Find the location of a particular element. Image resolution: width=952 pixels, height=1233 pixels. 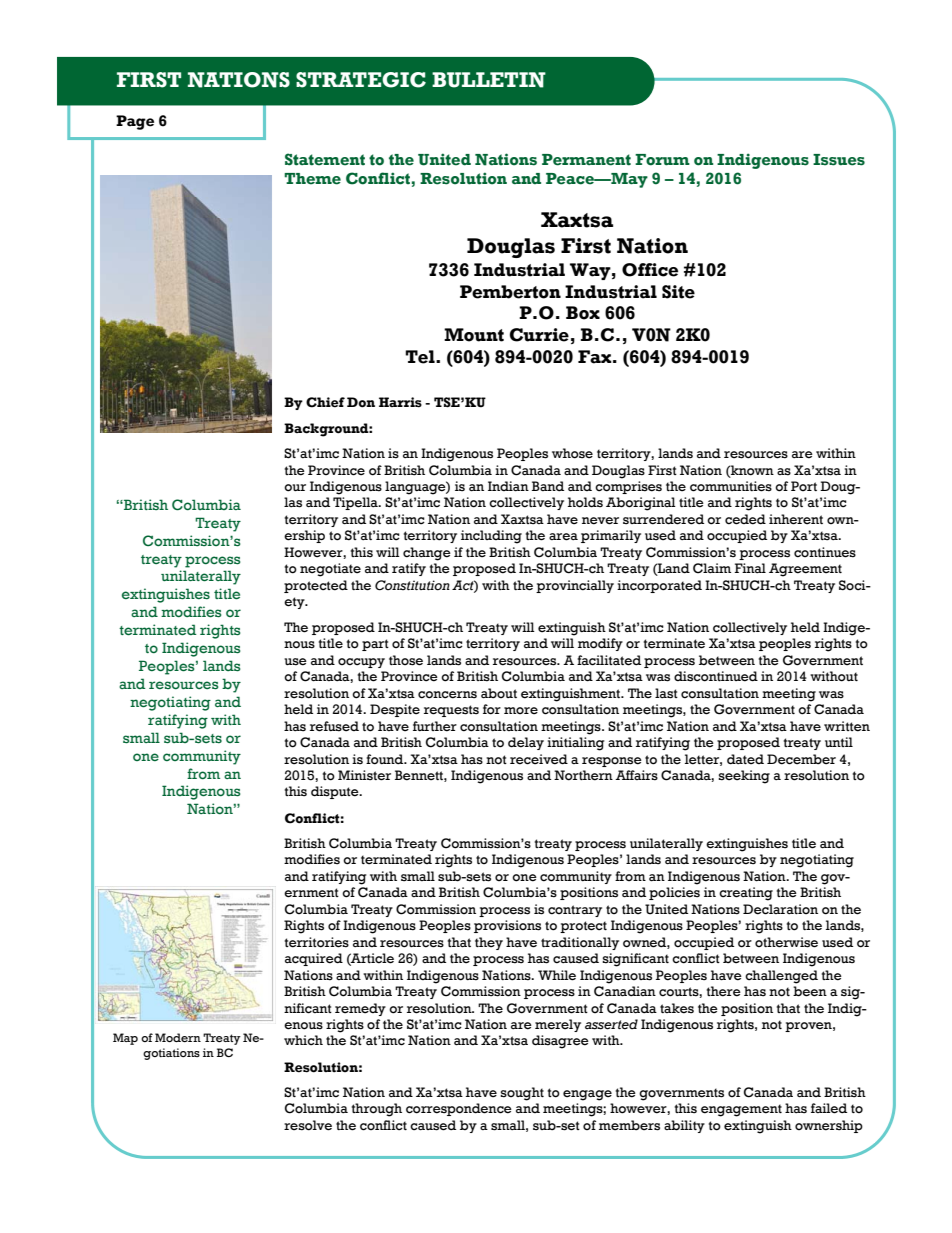

Issues is located at coordinates (839, 160).
